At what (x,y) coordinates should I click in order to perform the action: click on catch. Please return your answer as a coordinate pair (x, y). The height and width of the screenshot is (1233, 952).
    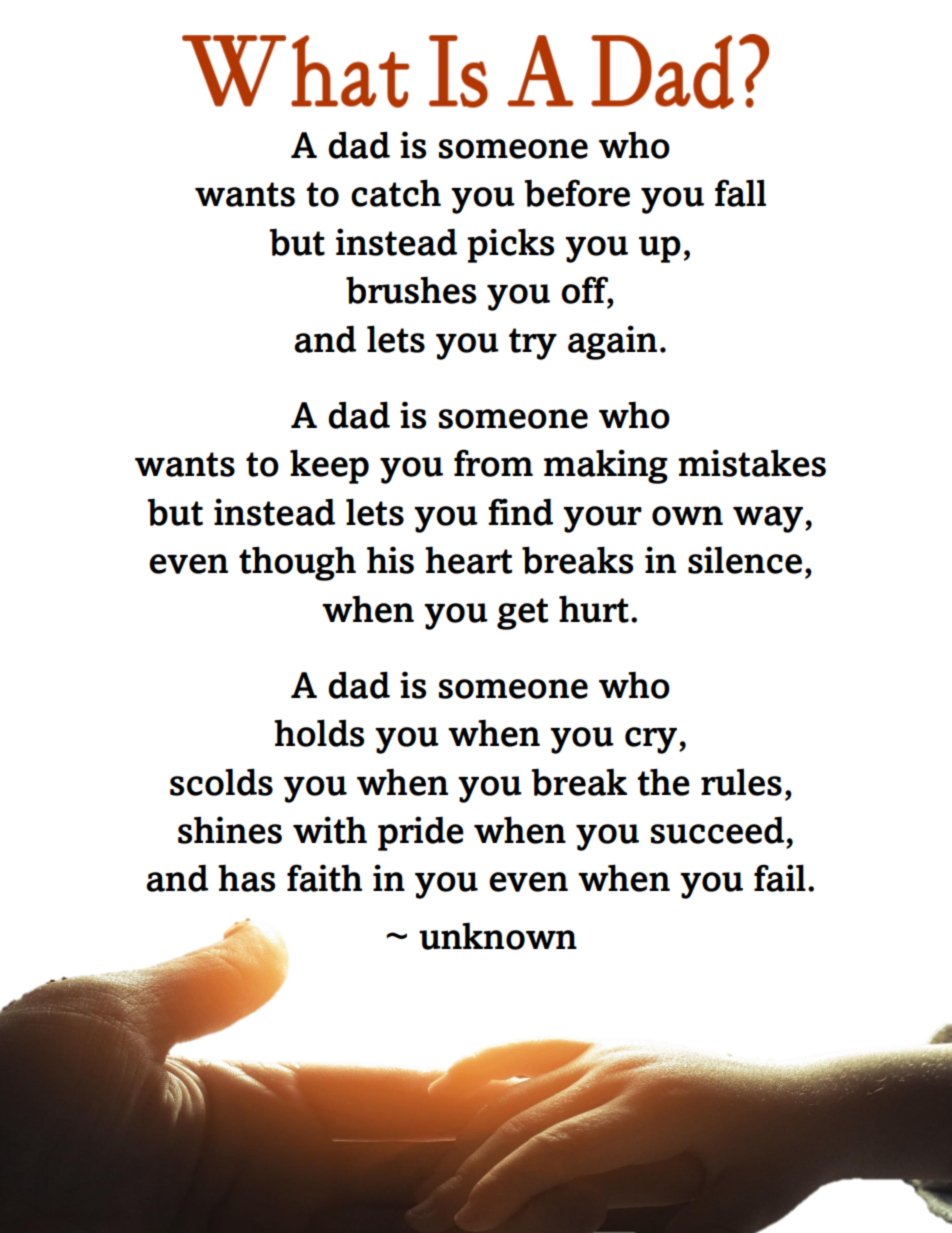
    Looking at the image, I should click on (396, 193).
